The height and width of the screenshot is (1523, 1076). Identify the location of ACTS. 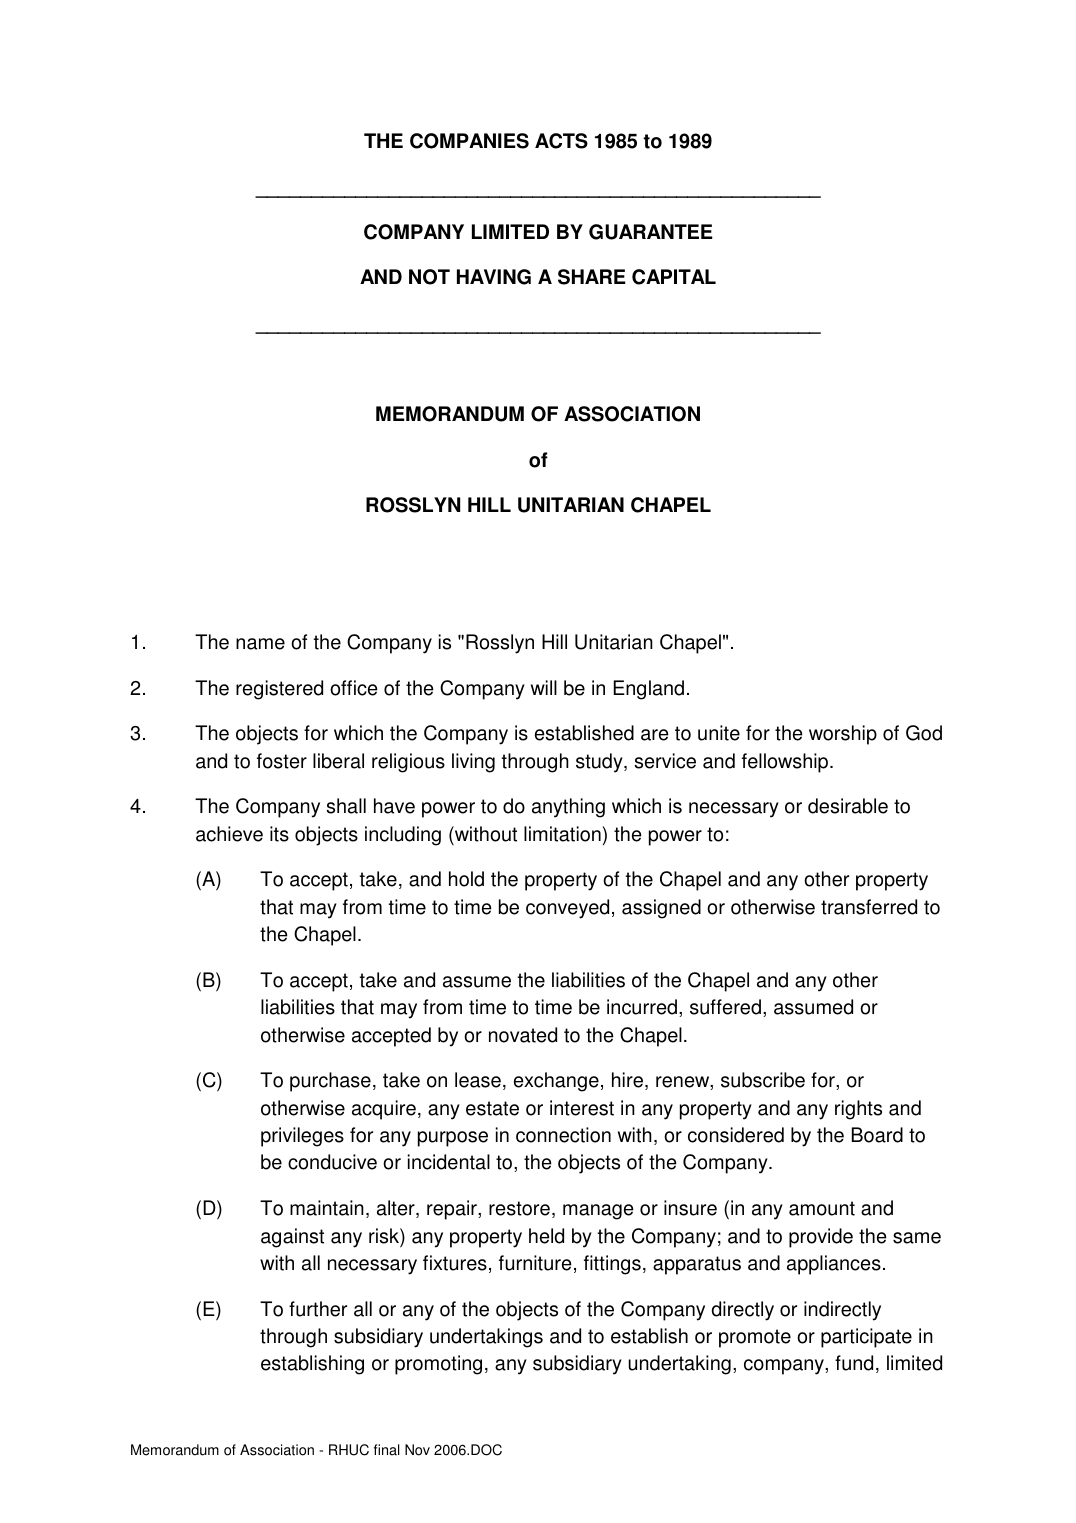
(561, 141).
